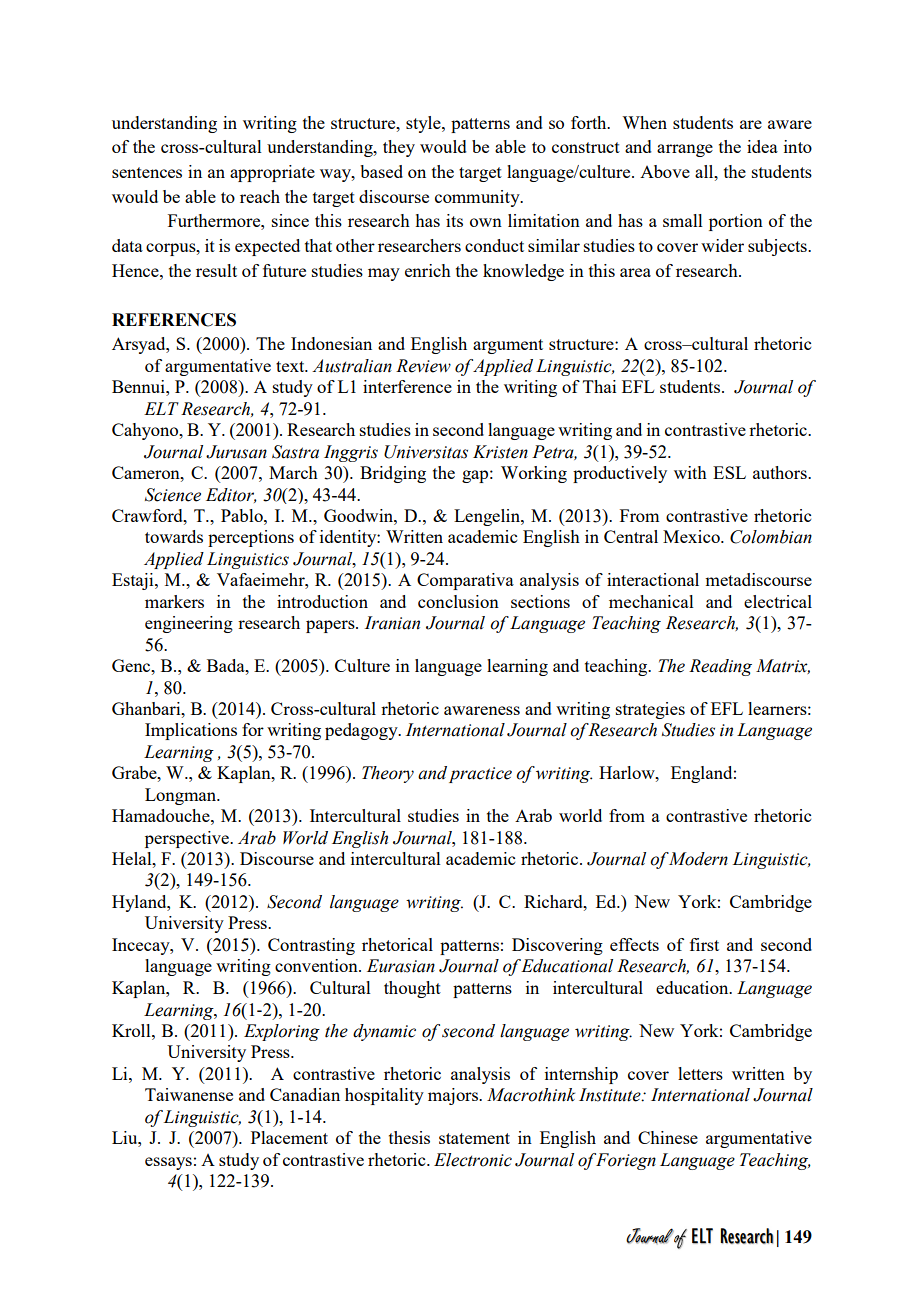 The height and width of the screenshot is (1308, 924). I want to click on engineering, so click(189, 624).
